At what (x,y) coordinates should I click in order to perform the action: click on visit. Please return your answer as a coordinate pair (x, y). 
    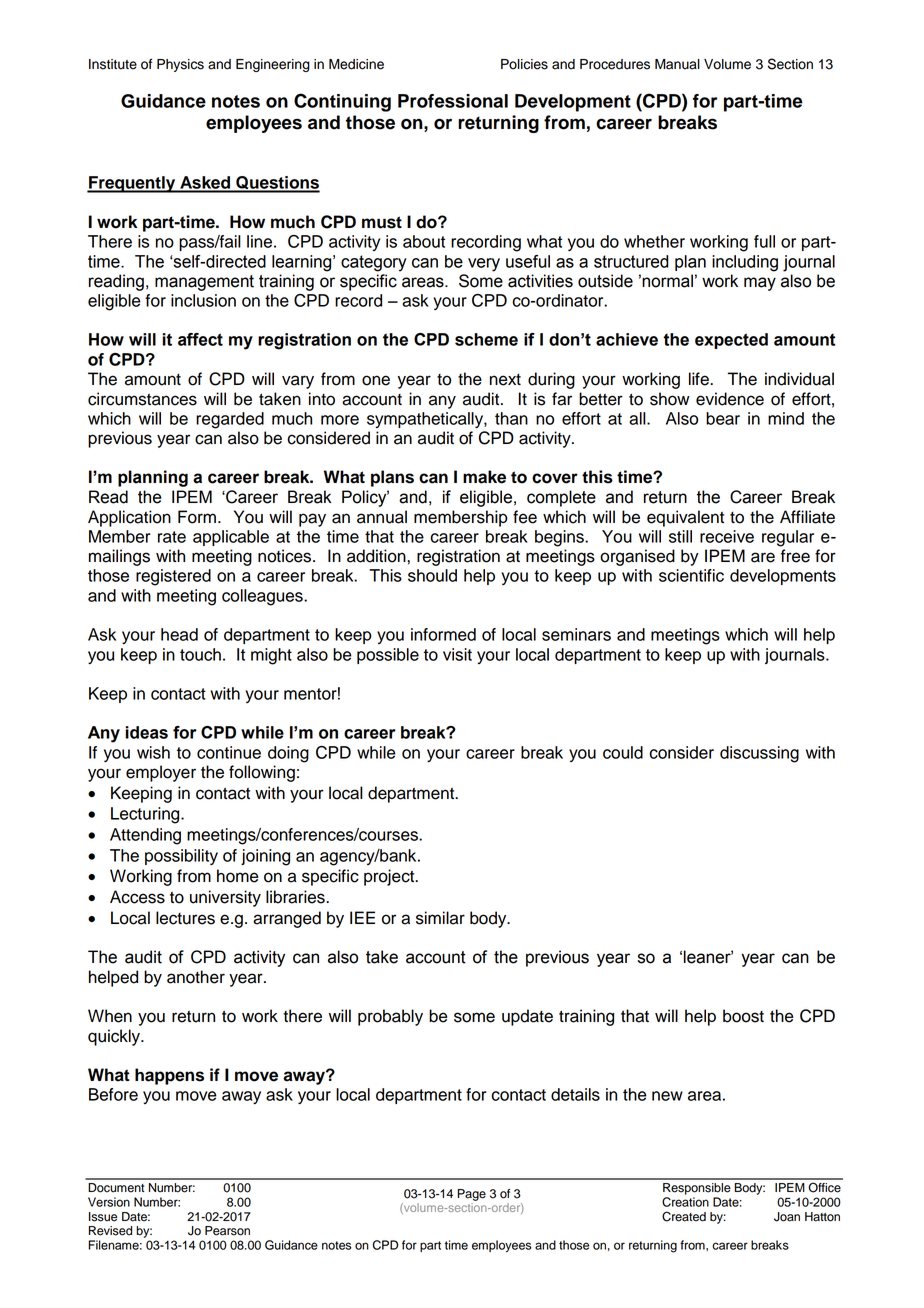
    Looking at the image, I should click on (457, 654).
